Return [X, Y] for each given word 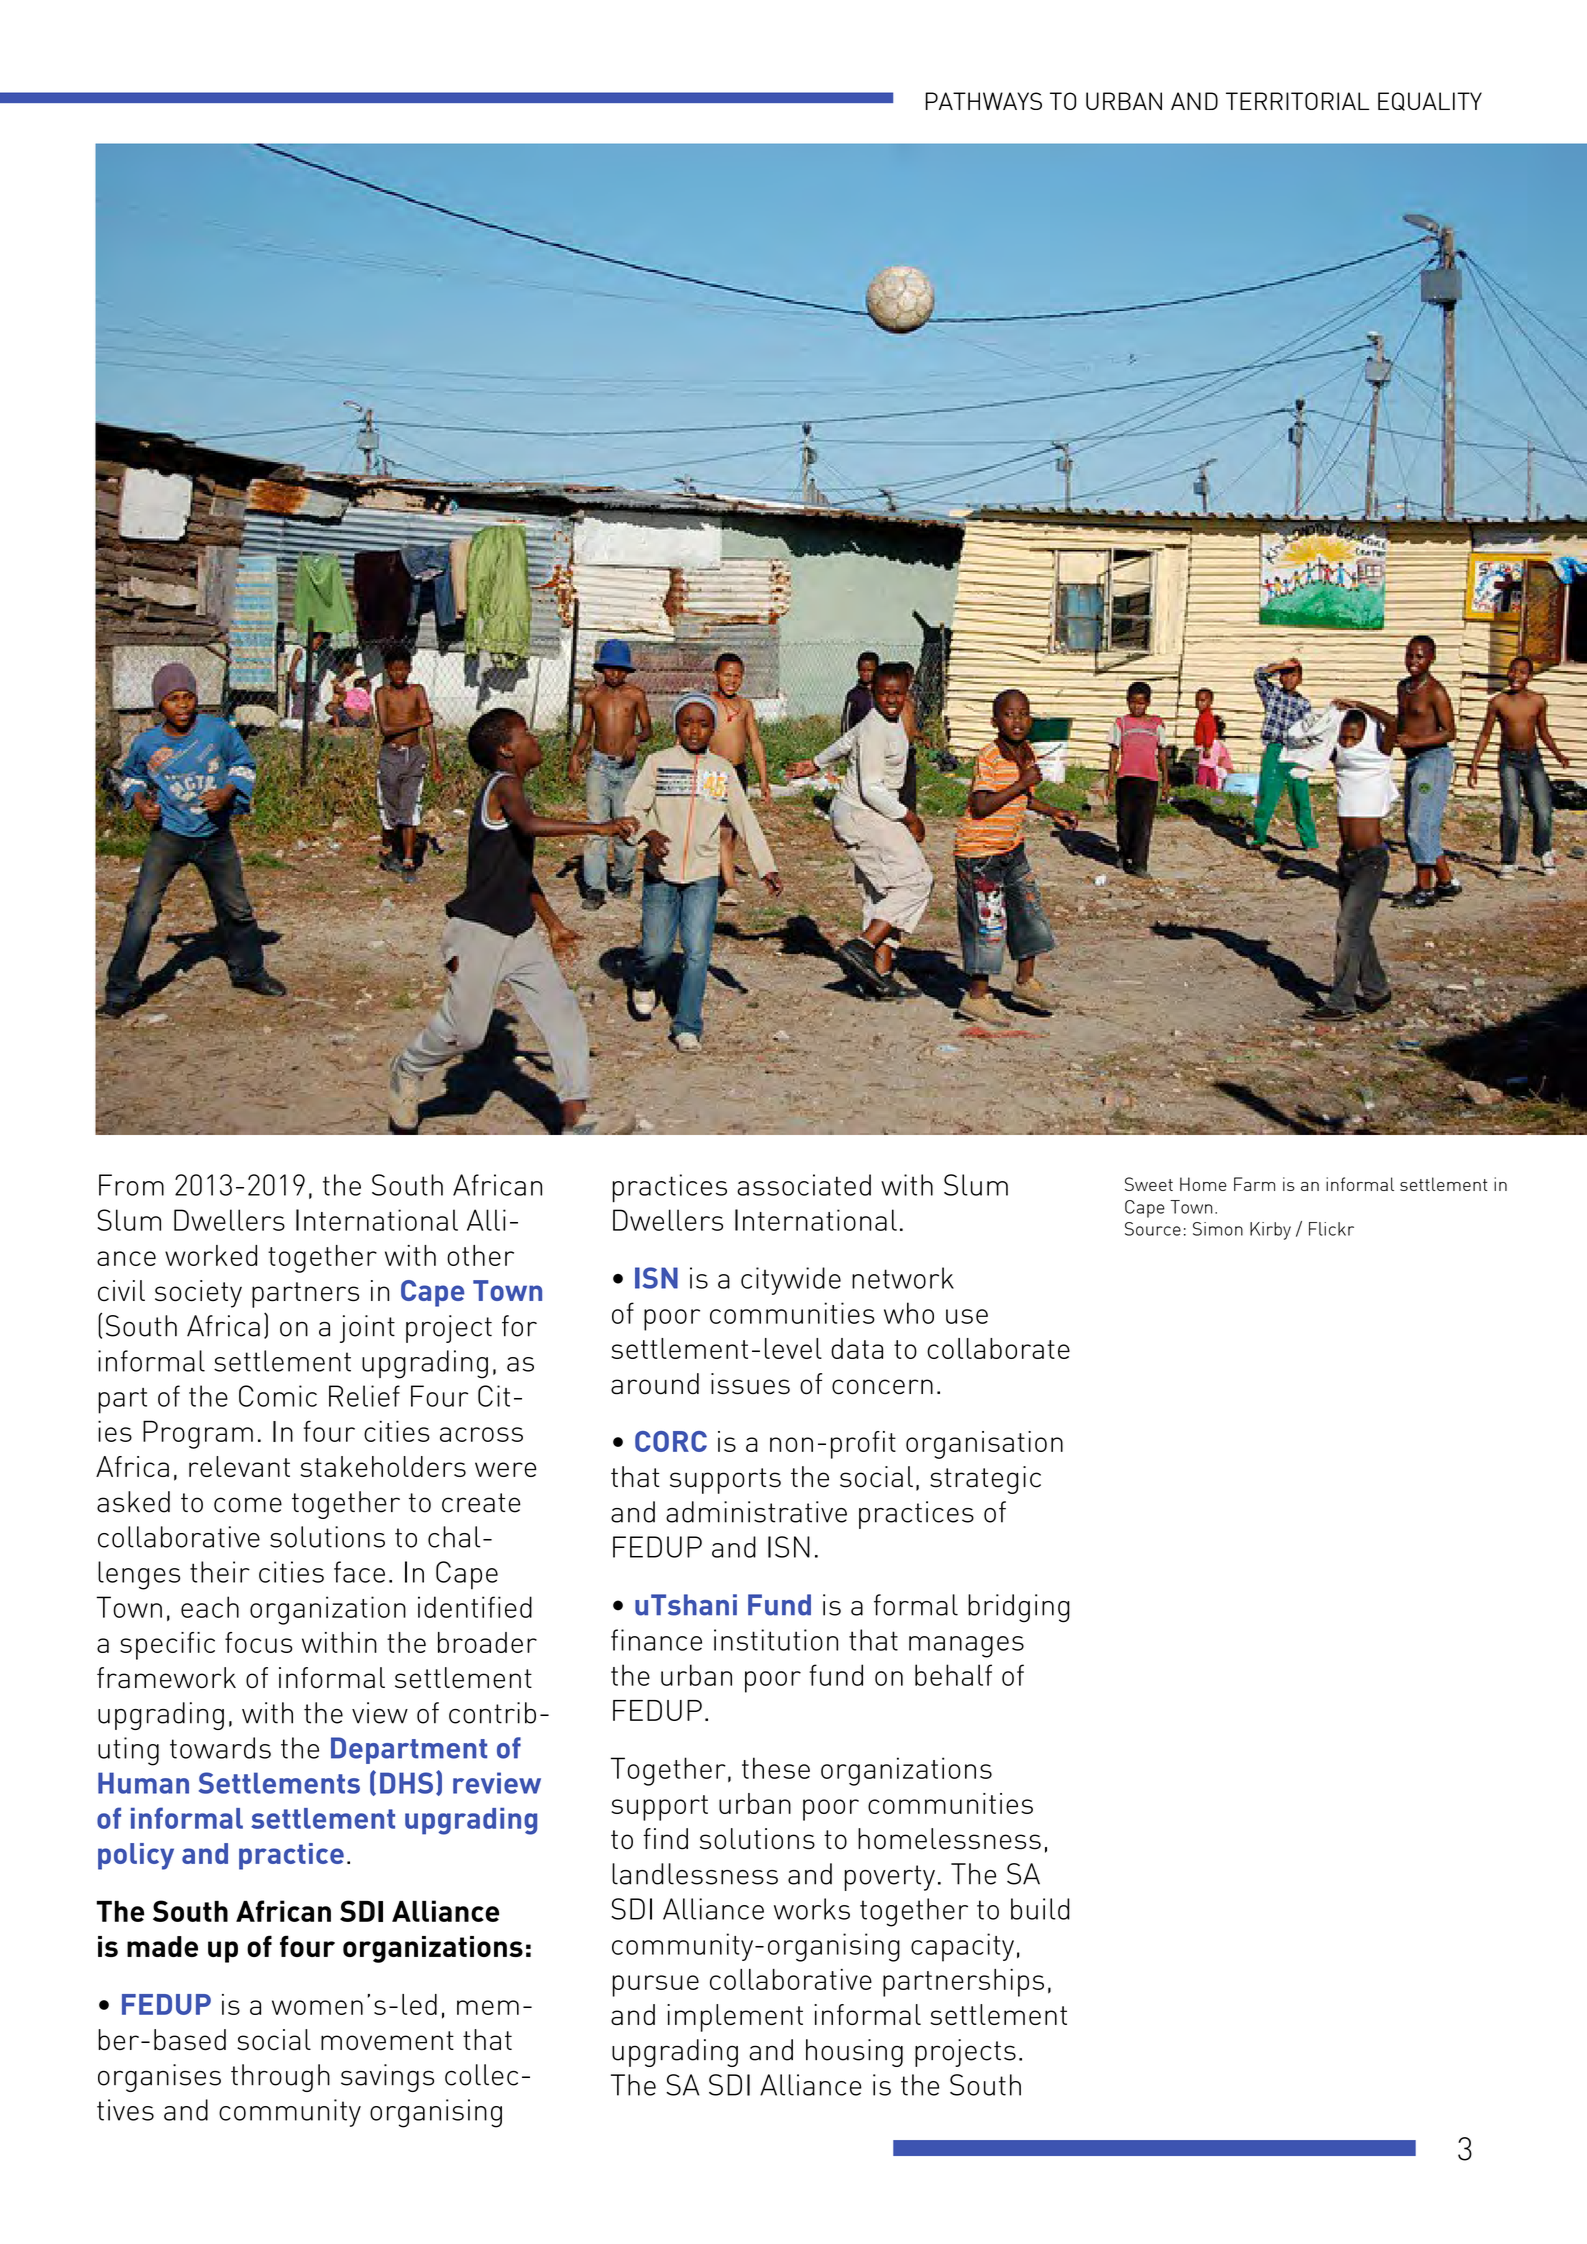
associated [804, 1185]
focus [259, 1642]
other [480, 1255]
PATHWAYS [983, 101]
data [857, 1348]
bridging [1019, 1608]
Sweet [1149, 1184]
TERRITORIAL [1297, 101]
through [280, 2078]
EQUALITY [1430, 101]
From [131, 1185]
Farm [1254, 1184]
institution [776, 1640]
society [198, 1294]
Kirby [1270, 1231]
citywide [791, 1281]
